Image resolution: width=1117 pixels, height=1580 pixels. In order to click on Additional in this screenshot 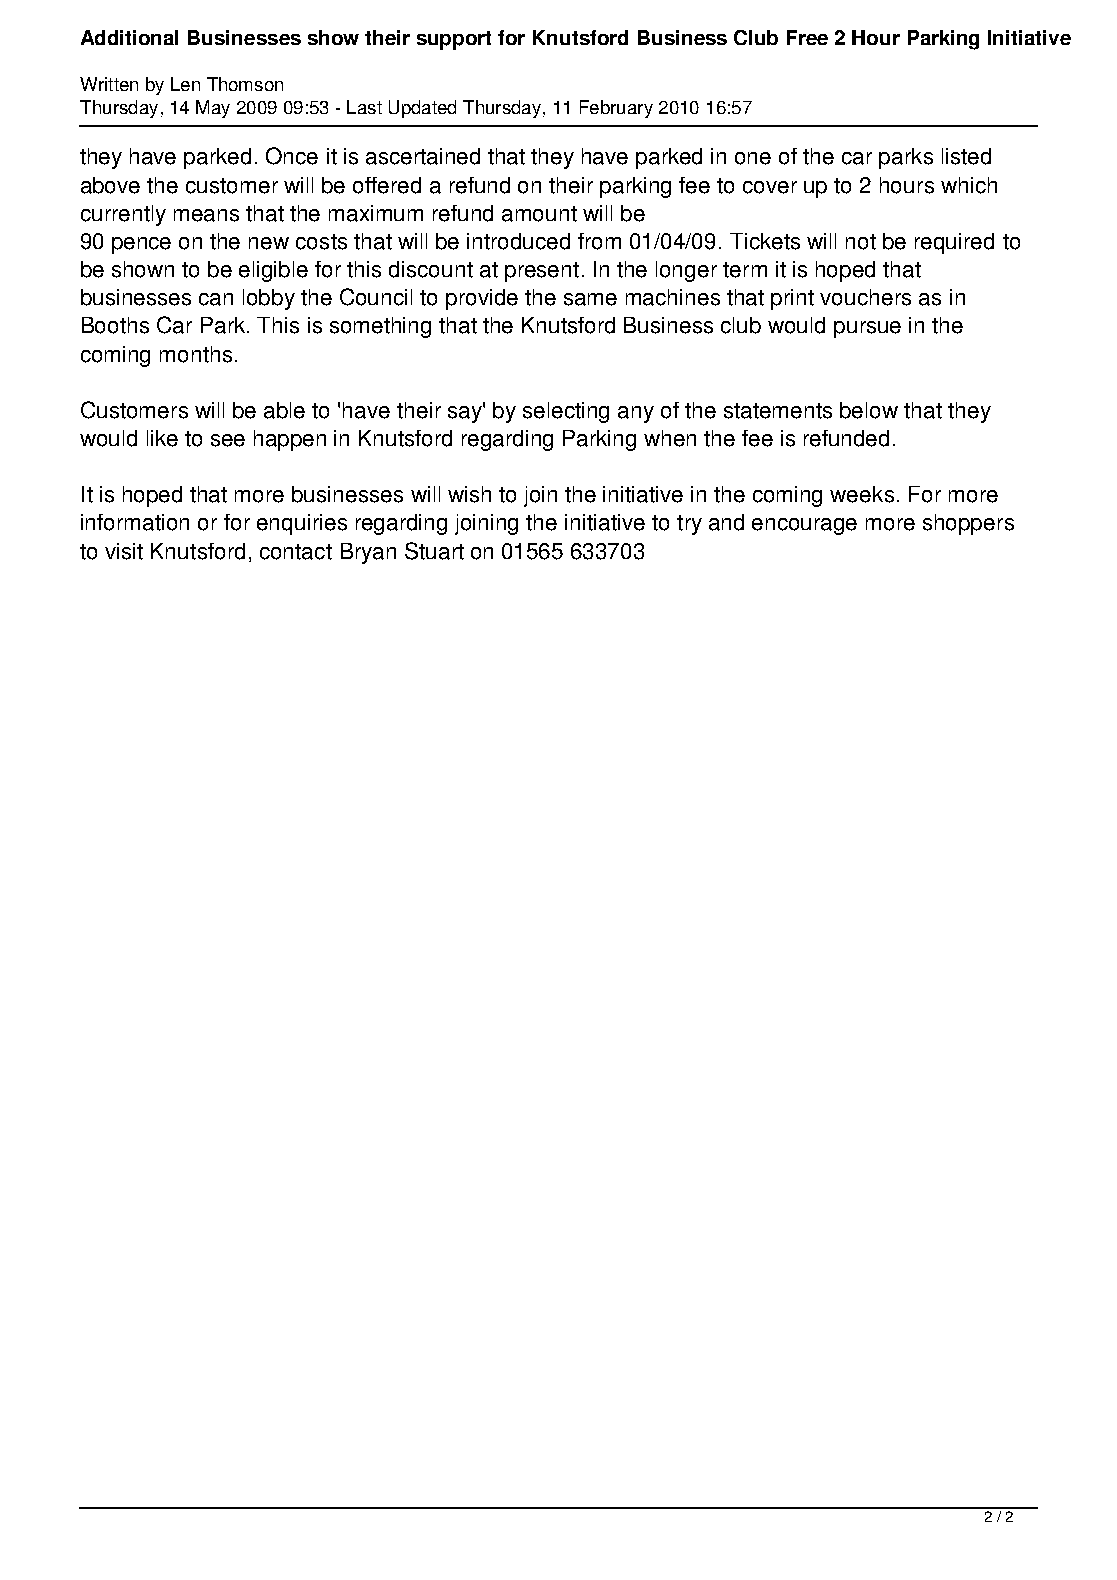, I will do `click(129, 37)`.
